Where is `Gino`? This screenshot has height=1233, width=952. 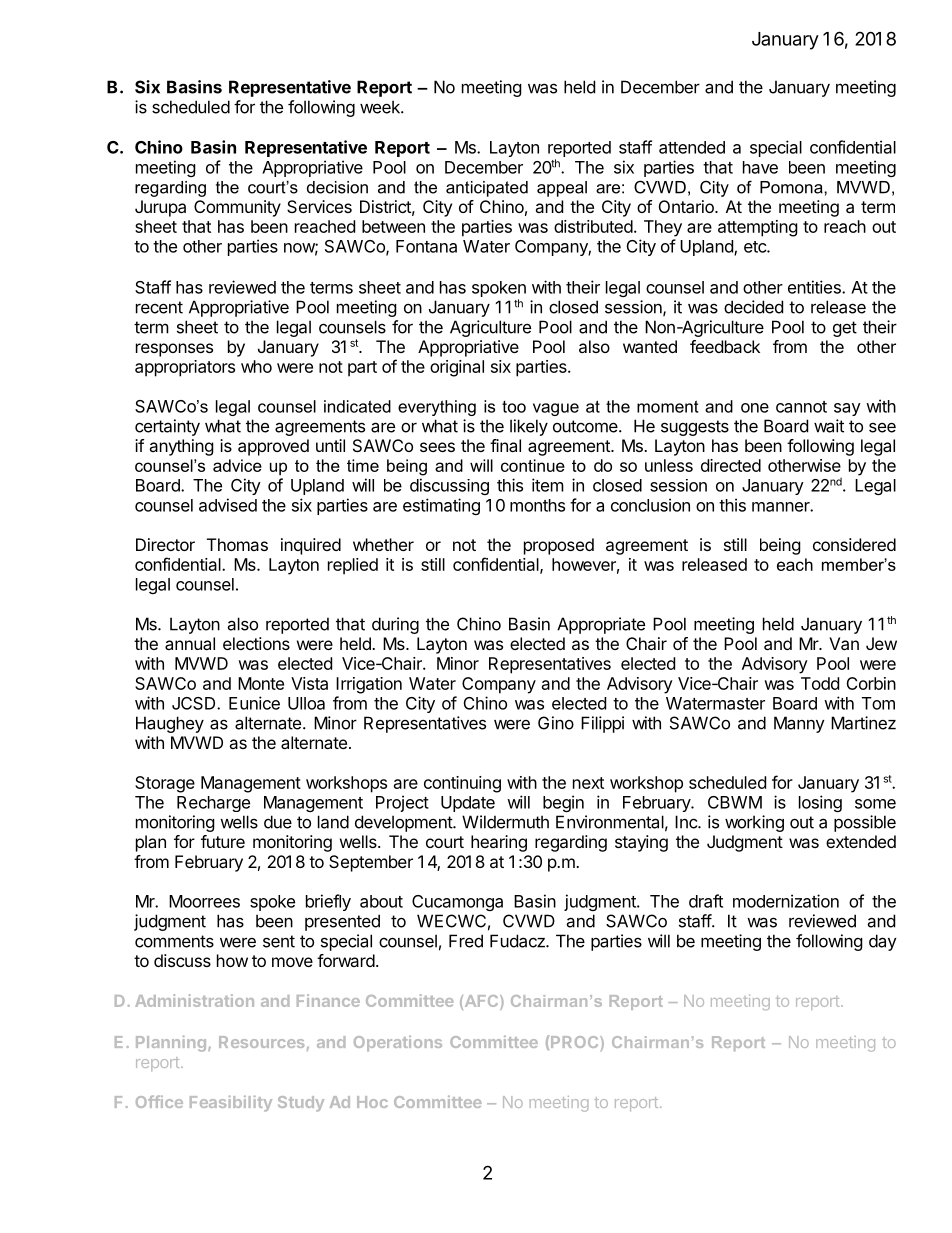 Gino is located at coordinates (556, 723).
